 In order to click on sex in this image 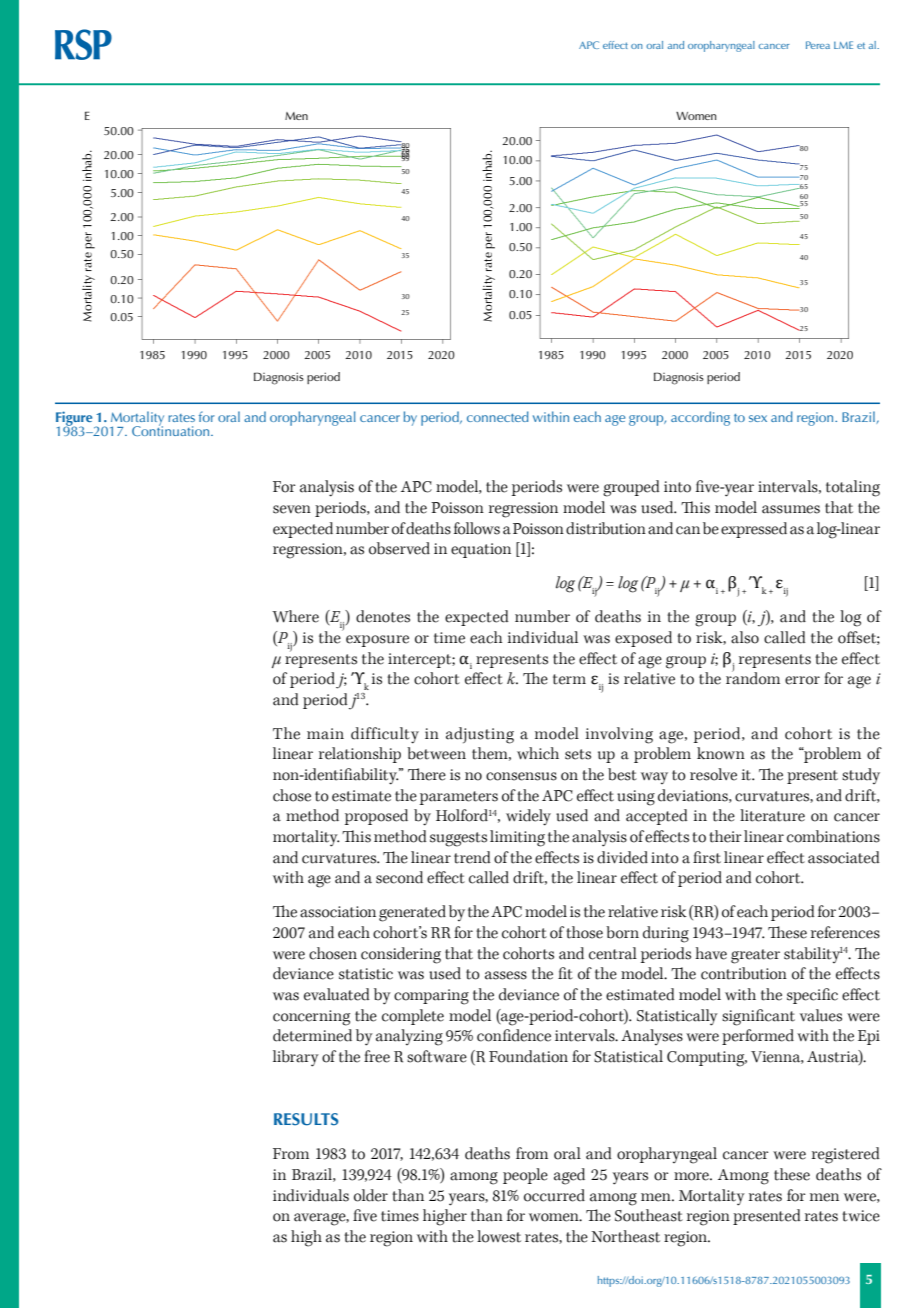, I will do `click(758, 418)`.
